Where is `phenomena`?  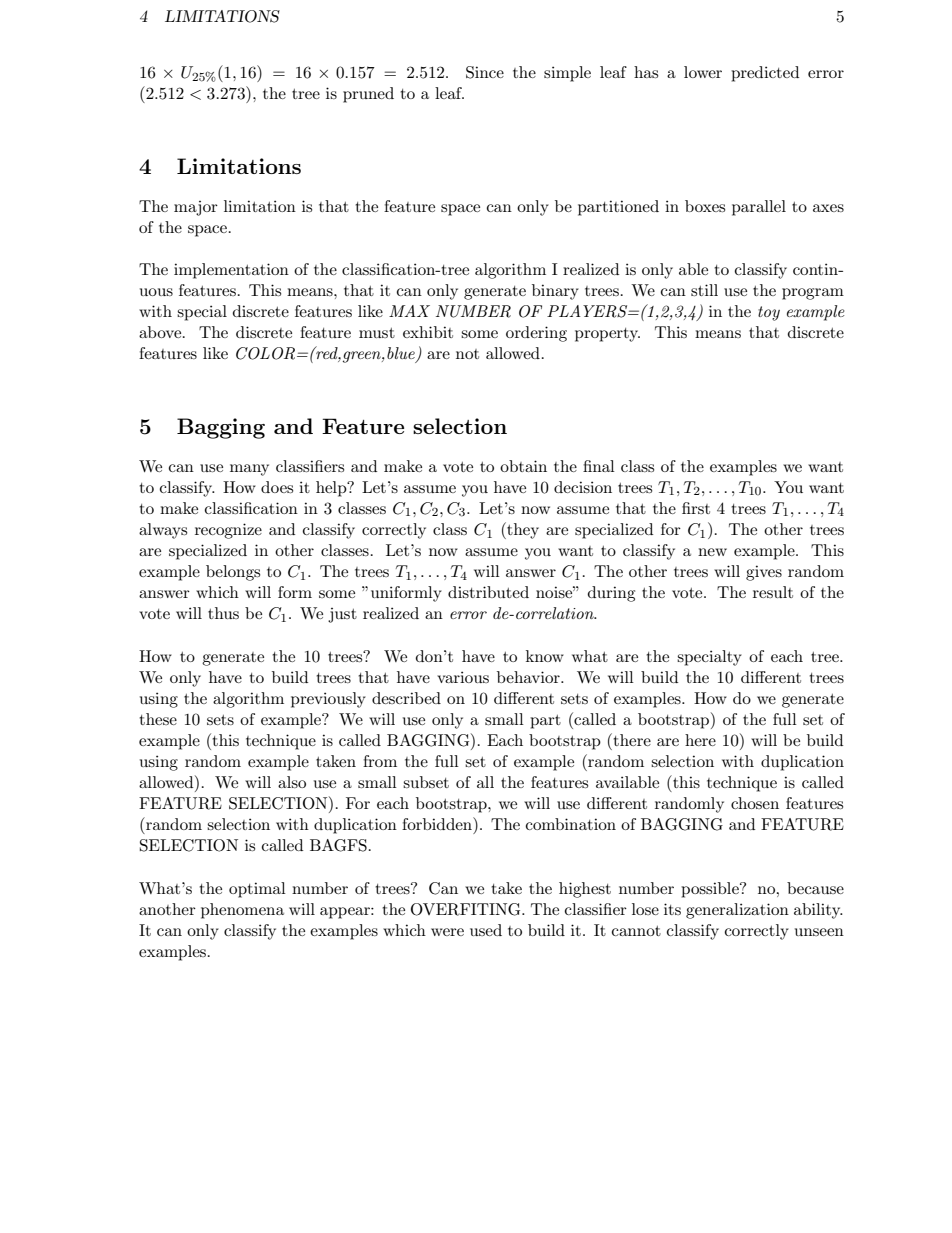
phenomena is located at coordinates (242, 911).
